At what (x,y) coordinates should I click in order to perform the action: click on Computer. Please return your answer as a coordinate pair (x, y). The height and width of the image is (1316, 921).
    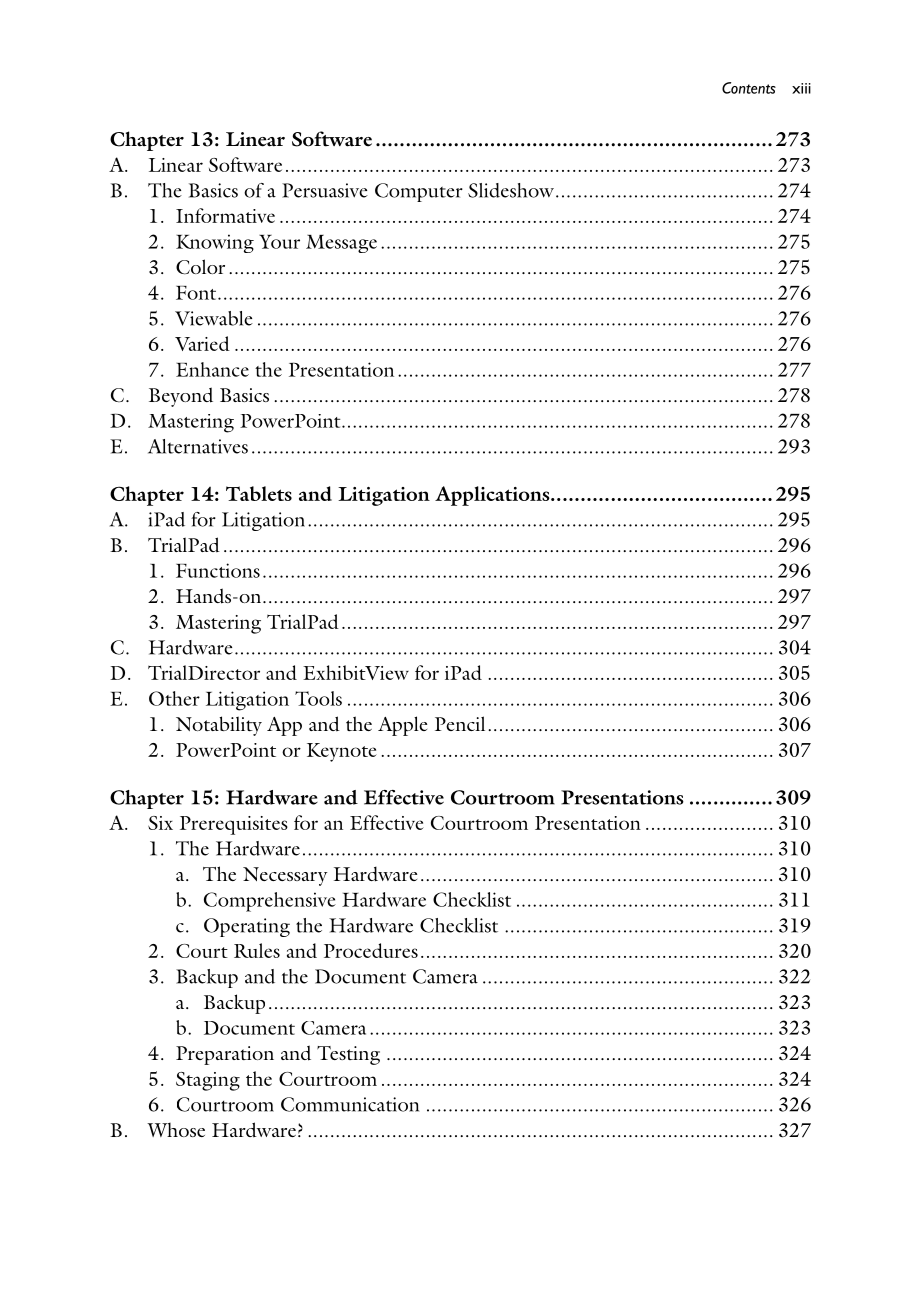
    Looking at the image, I should click on (419, 192).
